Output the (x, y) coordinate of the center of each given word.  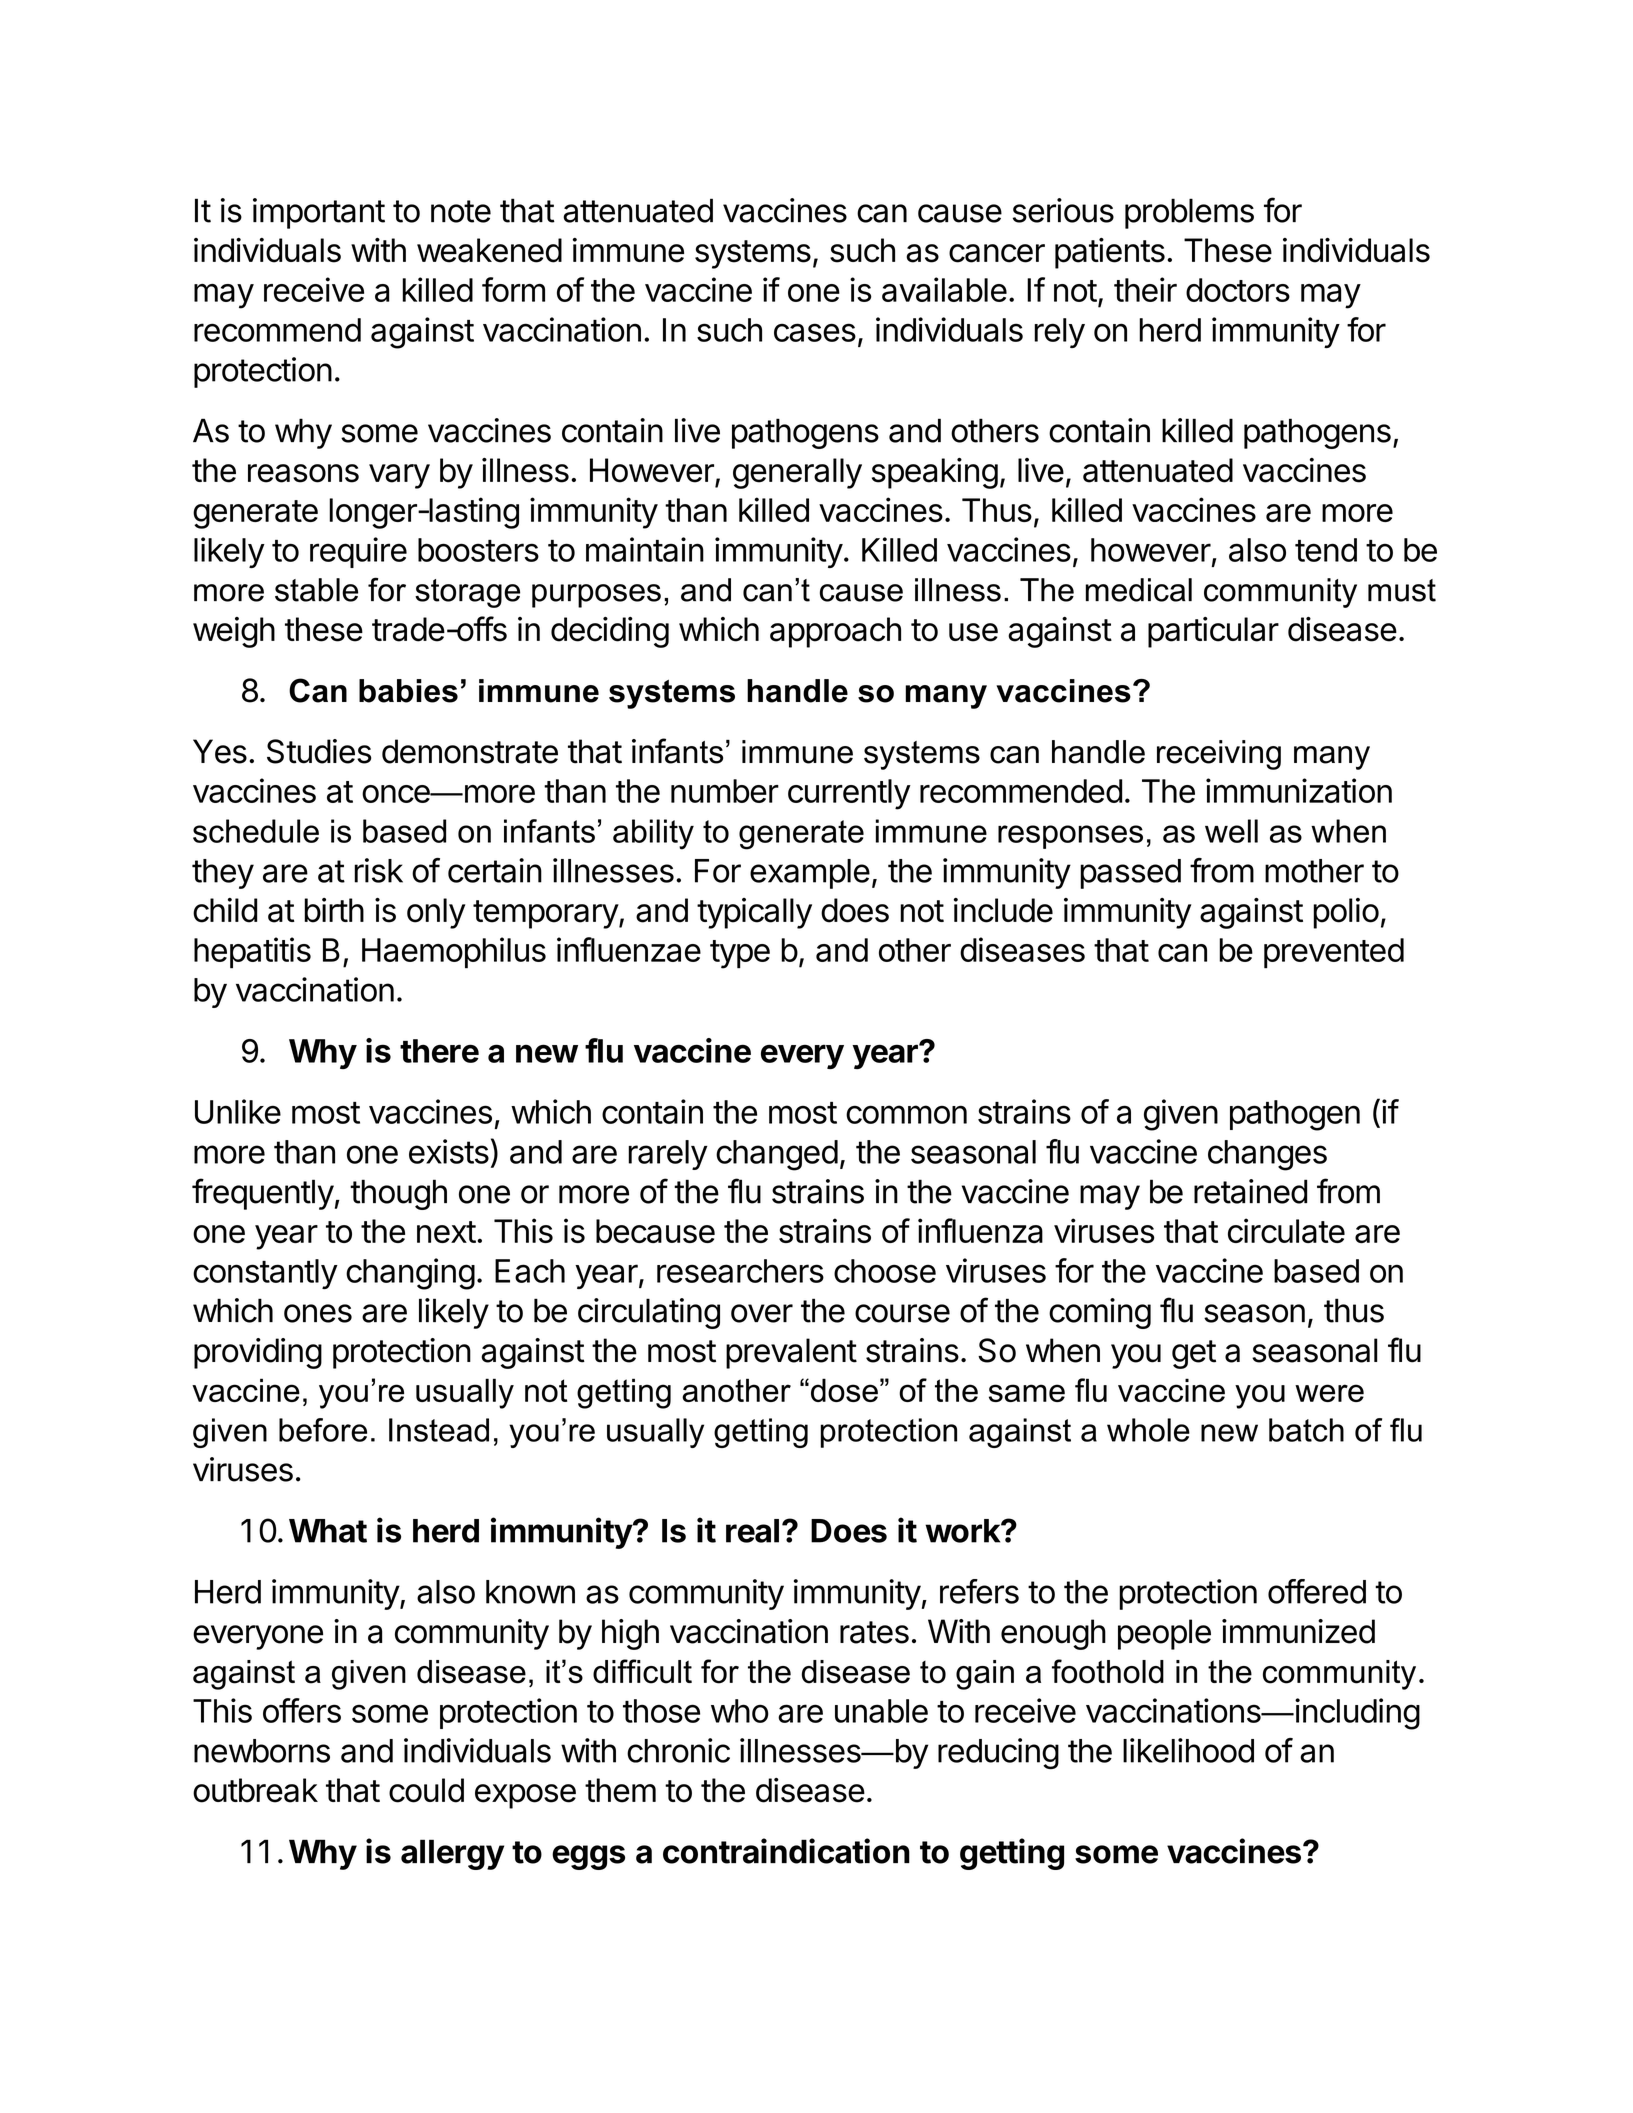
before (323, 1430)
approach (835, 632)
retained (1250, 1191)
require (358, 552)
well (1231, 831)
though (398, 1194)
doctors (1238, 290)
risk (378, 870)
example (810, 874)
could (426, 1790)
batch (1306, 1430)
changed (777, 1155)
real (752, 1531)
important (319, 213)
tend (1326, 550)
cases (815, 332)
